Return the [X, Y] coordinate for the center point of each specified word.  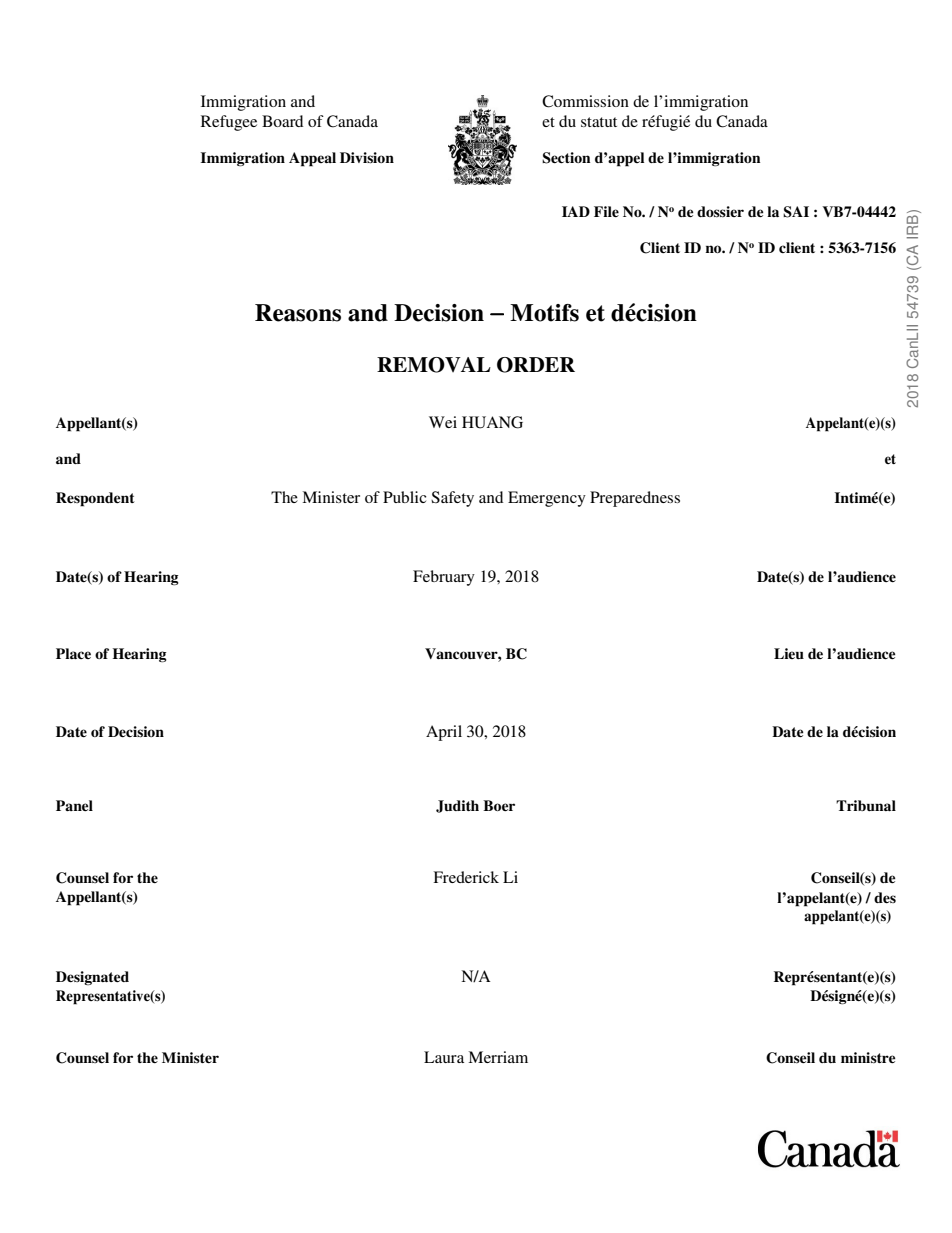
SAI [796, 212]
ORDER [536, 365]
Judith [457, 806]
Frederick [466, 877]
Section [566, 158]
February [444, 578]
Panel [74, 805]
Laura [444, 1057]
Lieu [789, 653]
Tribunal [866, 805]
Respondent [95, 499]
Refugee [229, 123]
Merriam [498, 1057]
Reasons [298, 313]
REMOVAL [434, 365]
